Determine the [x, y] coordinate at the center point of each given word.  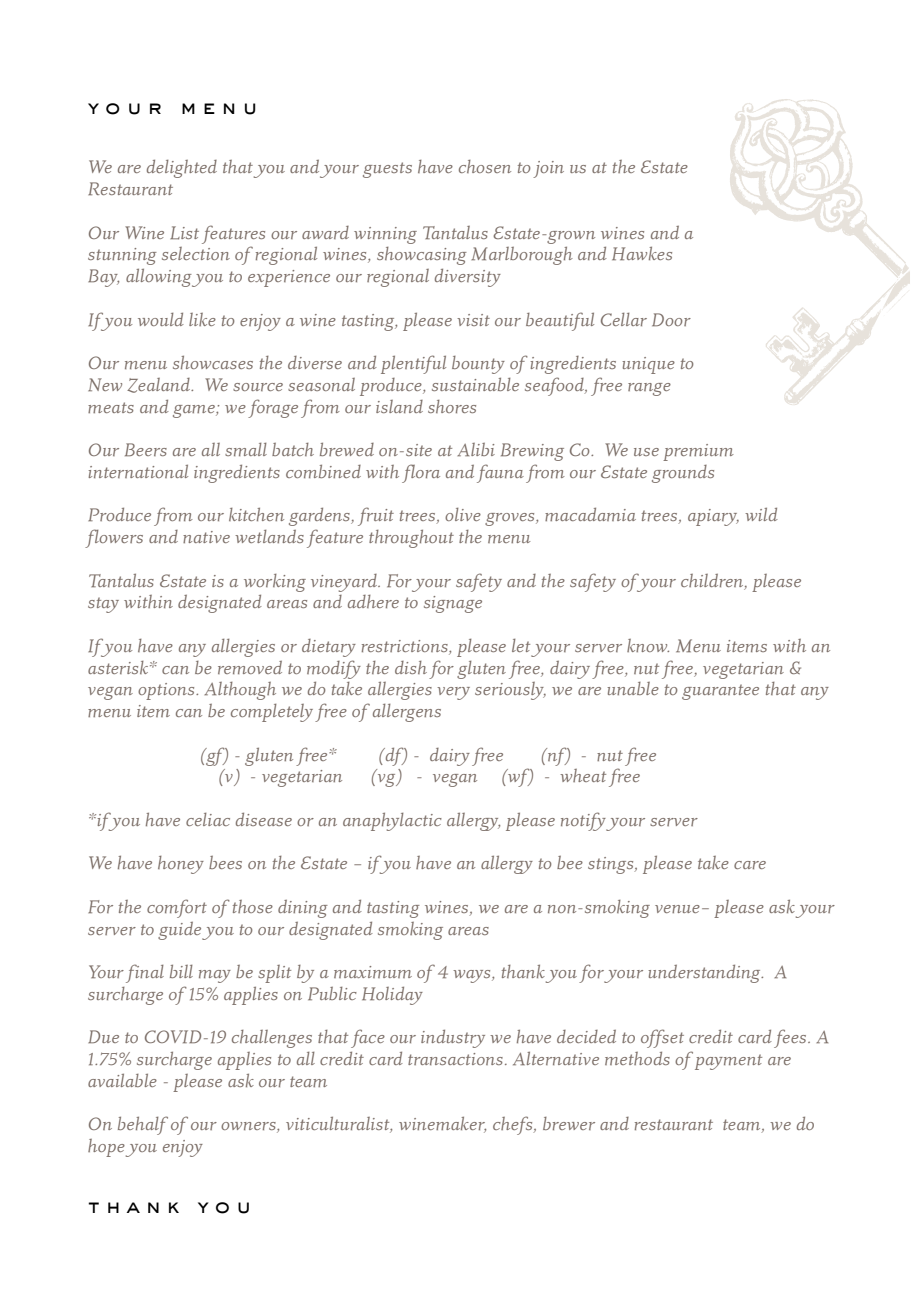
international [138, 471]
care [750, 865]
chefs [514, 1125]
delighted [182, 169]
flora [421, 473]
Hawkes [642, 253]
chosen [485, 166]
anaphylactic [392, 822]
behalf [143, 1125]
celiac [208, 819]
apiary [713, 517]
